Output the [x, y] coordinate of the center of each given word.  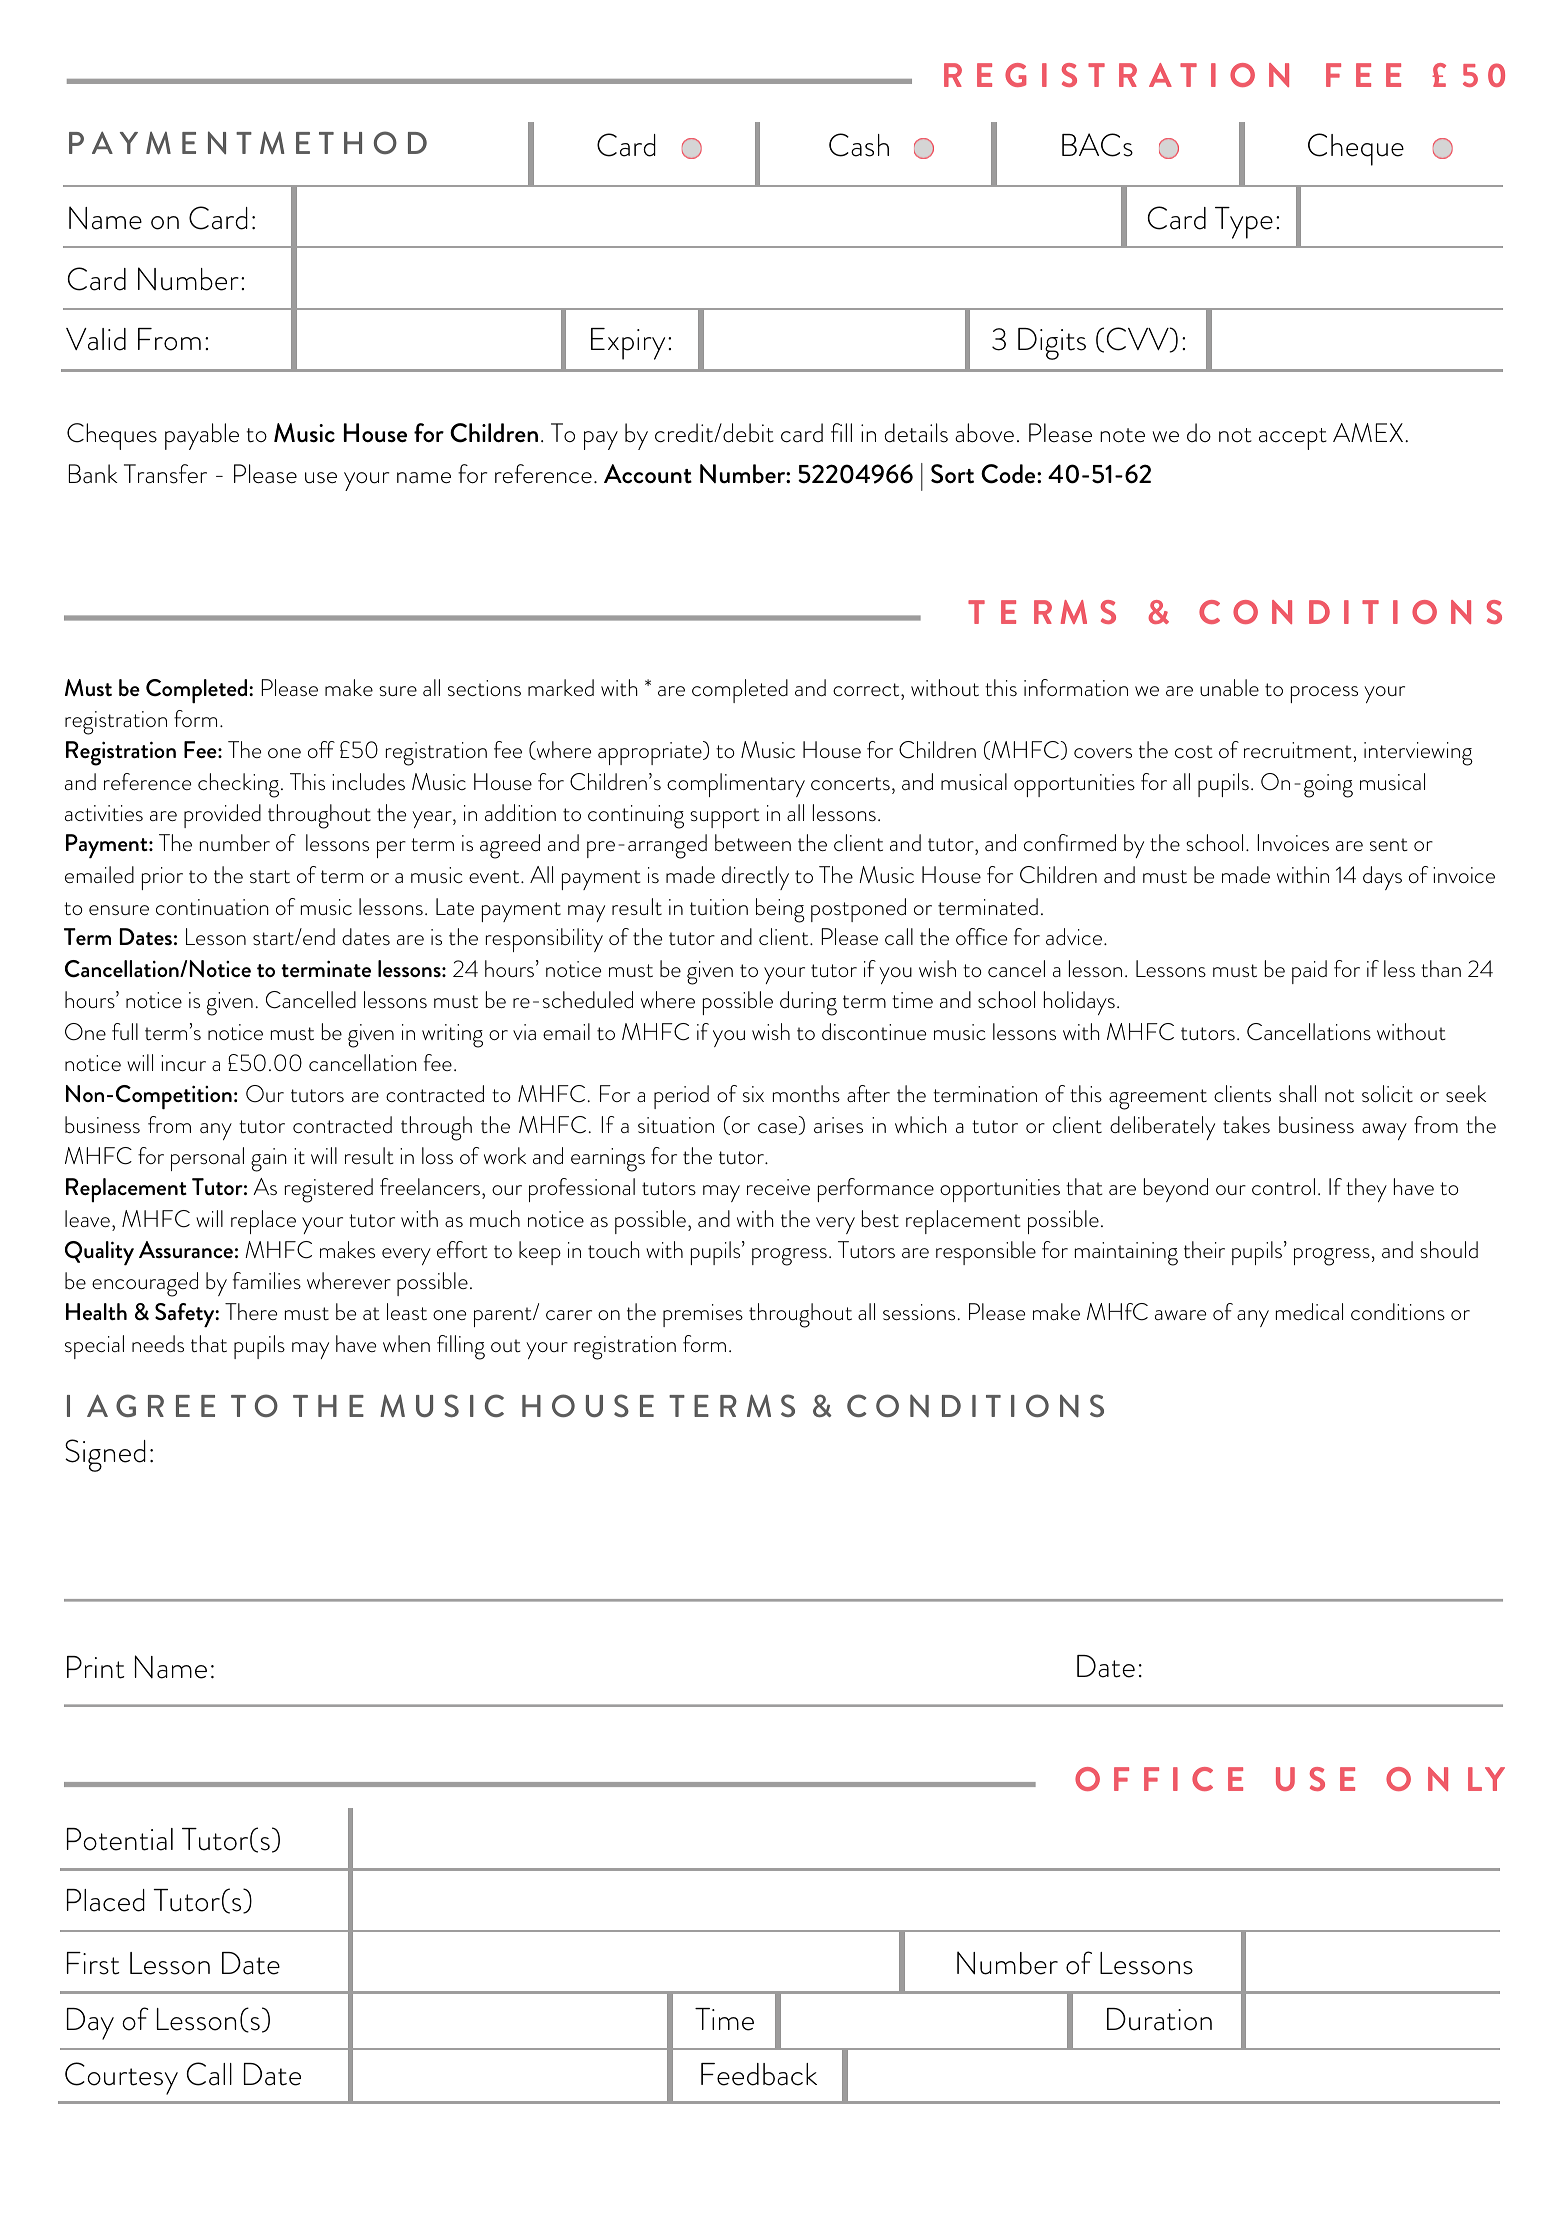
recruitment [1298, 750]
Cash [859, 145]
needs [158, 1344]
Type [1244, 223]
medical [1309, 1312]
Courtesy [121, 2078]
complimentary [736, 785]
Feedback [759, 2074]
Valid [96, 339]
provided [222, 816]
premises [703, 1315]
